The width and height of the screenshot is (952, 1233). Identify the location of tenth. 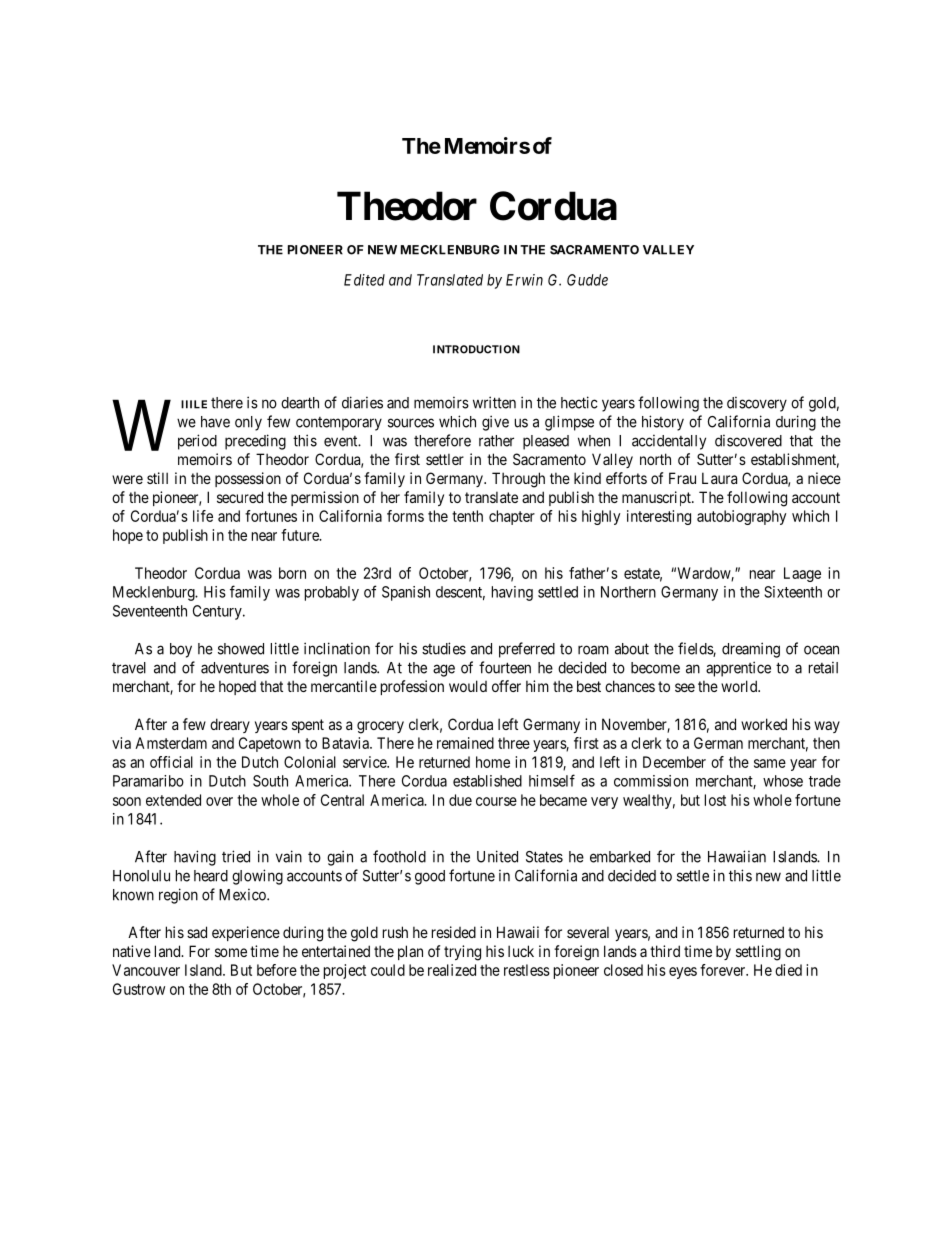
(467, 516).
